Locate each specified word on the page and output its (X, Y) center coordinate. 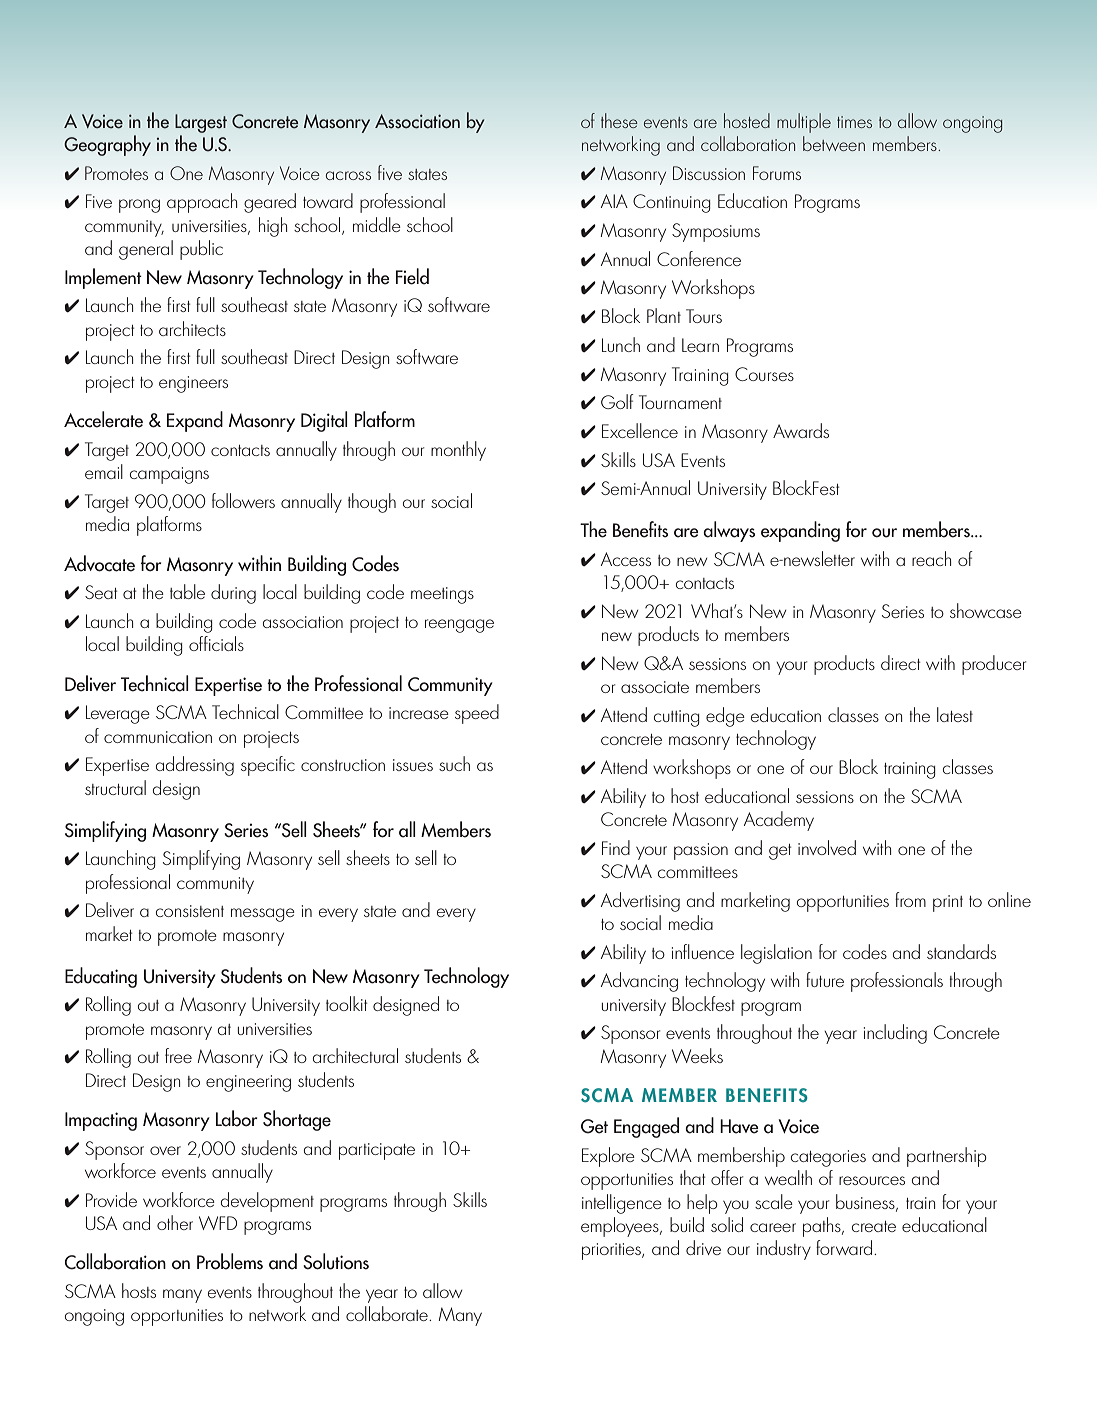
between (834, 143)
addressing (195, 766)
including (895, 1034)
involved (827, 847)
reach (931, 558)
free (178, 1055)
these (619, 120)
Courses (764, 374)
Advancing (639, 982)
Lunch (621, 344)
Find (616, 847)
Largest (201, 123)
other (175, 1222)
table (187, 591)
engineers (193, 384)
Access (626, 559)
